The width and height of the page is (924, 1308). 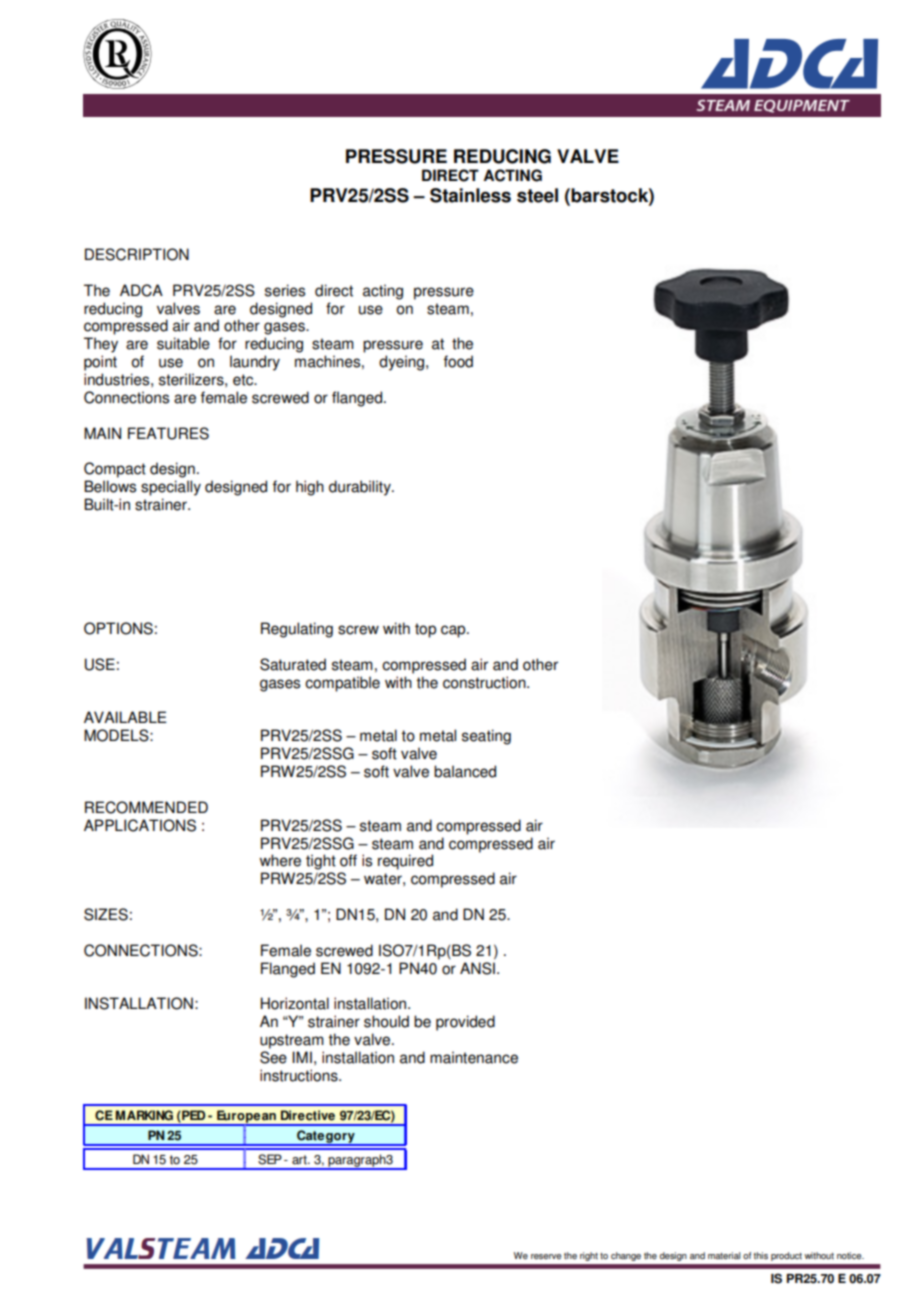 What do you see at coordinates (403, 363) in the page?
I see `dyeing` at bounding box center [403, 363].
